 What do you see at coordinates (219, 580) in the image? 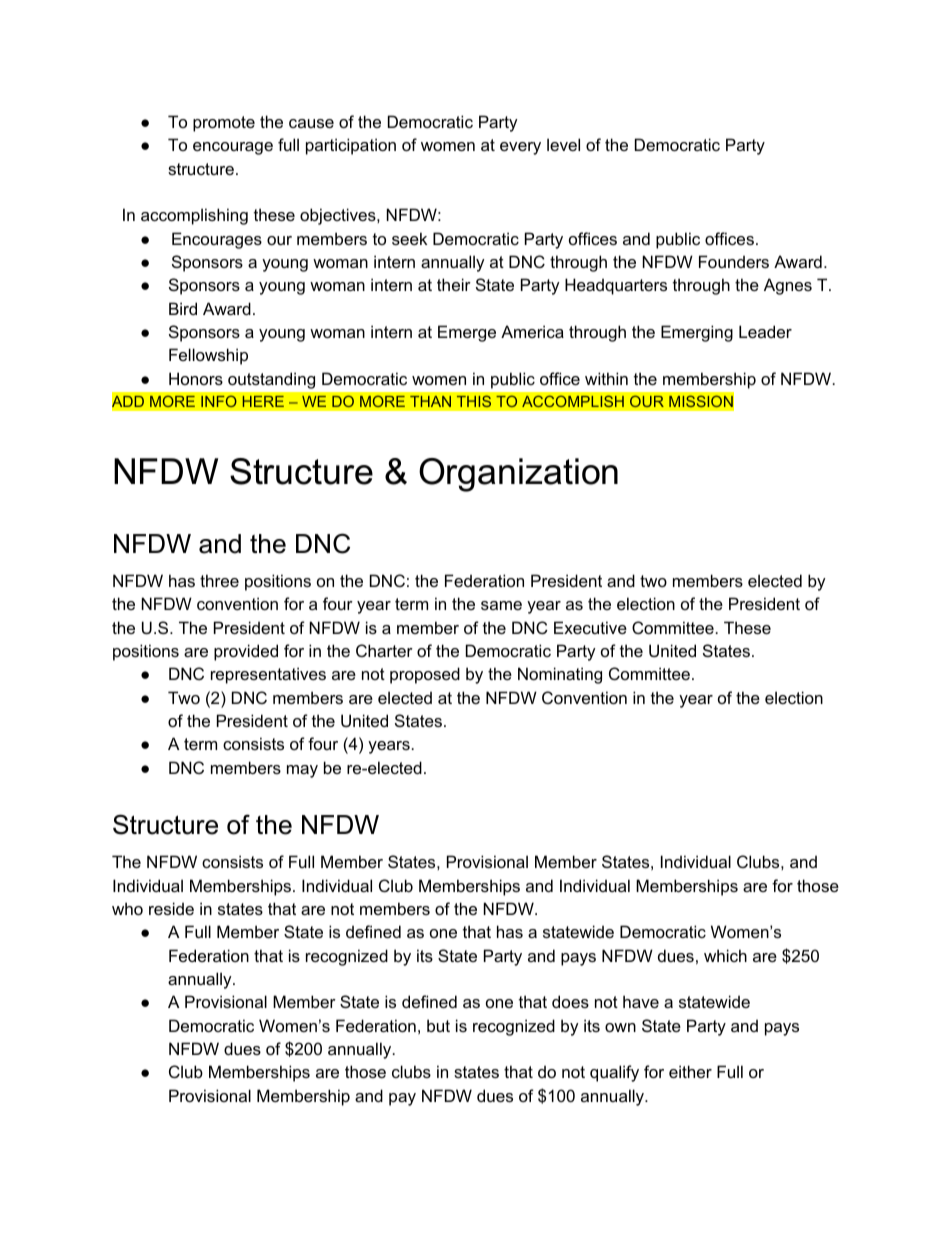
I see `three` at bounding box center [219, 580].
